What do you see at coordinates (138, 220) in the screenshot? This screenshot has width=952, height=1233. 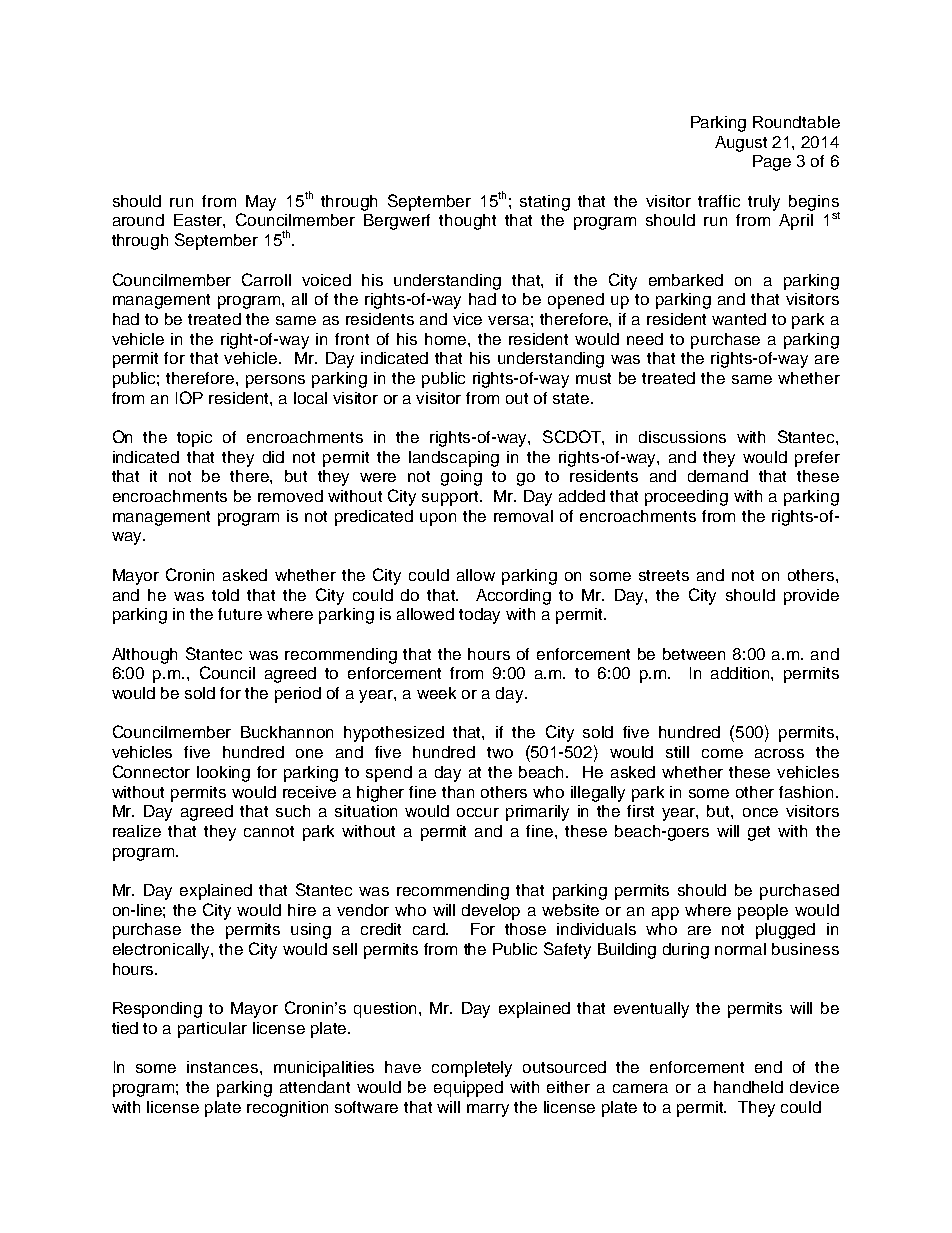 I see `around` at bounding box center [138, 220].
